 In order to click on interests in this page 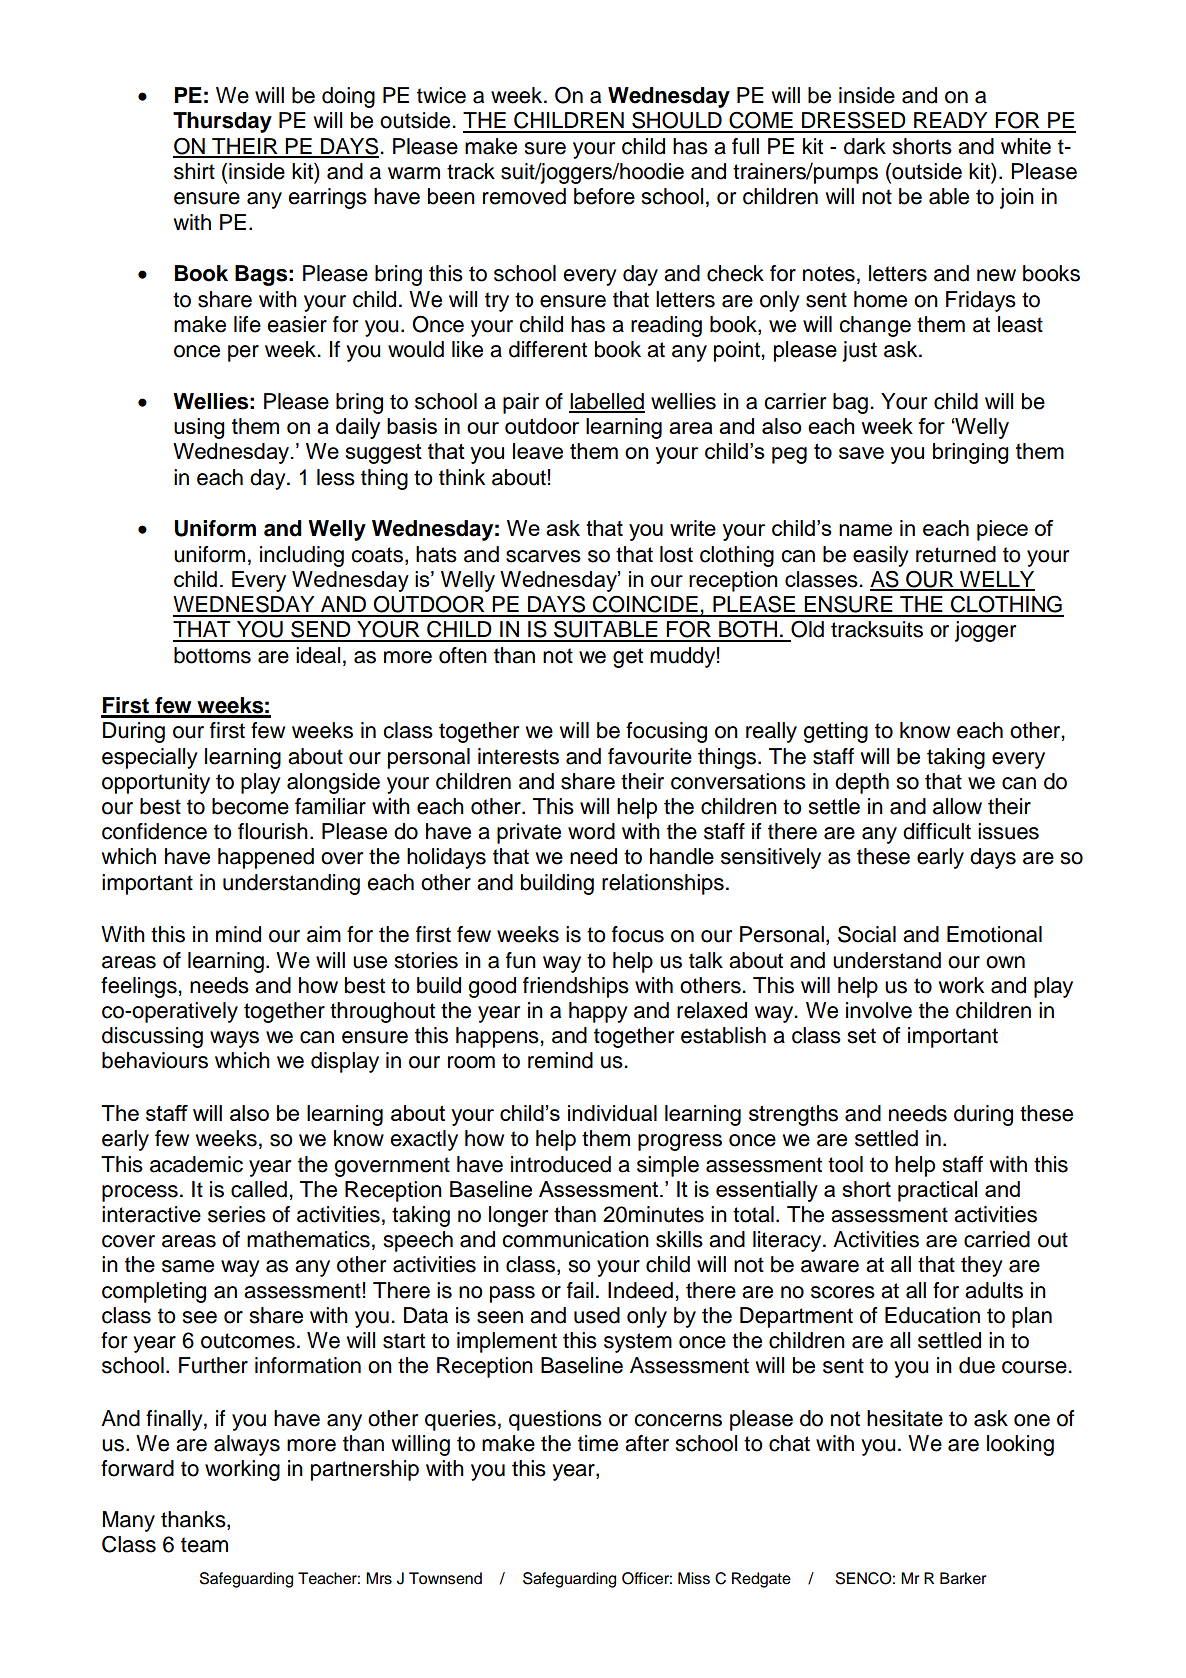, I will do `click(518, 756)`.
